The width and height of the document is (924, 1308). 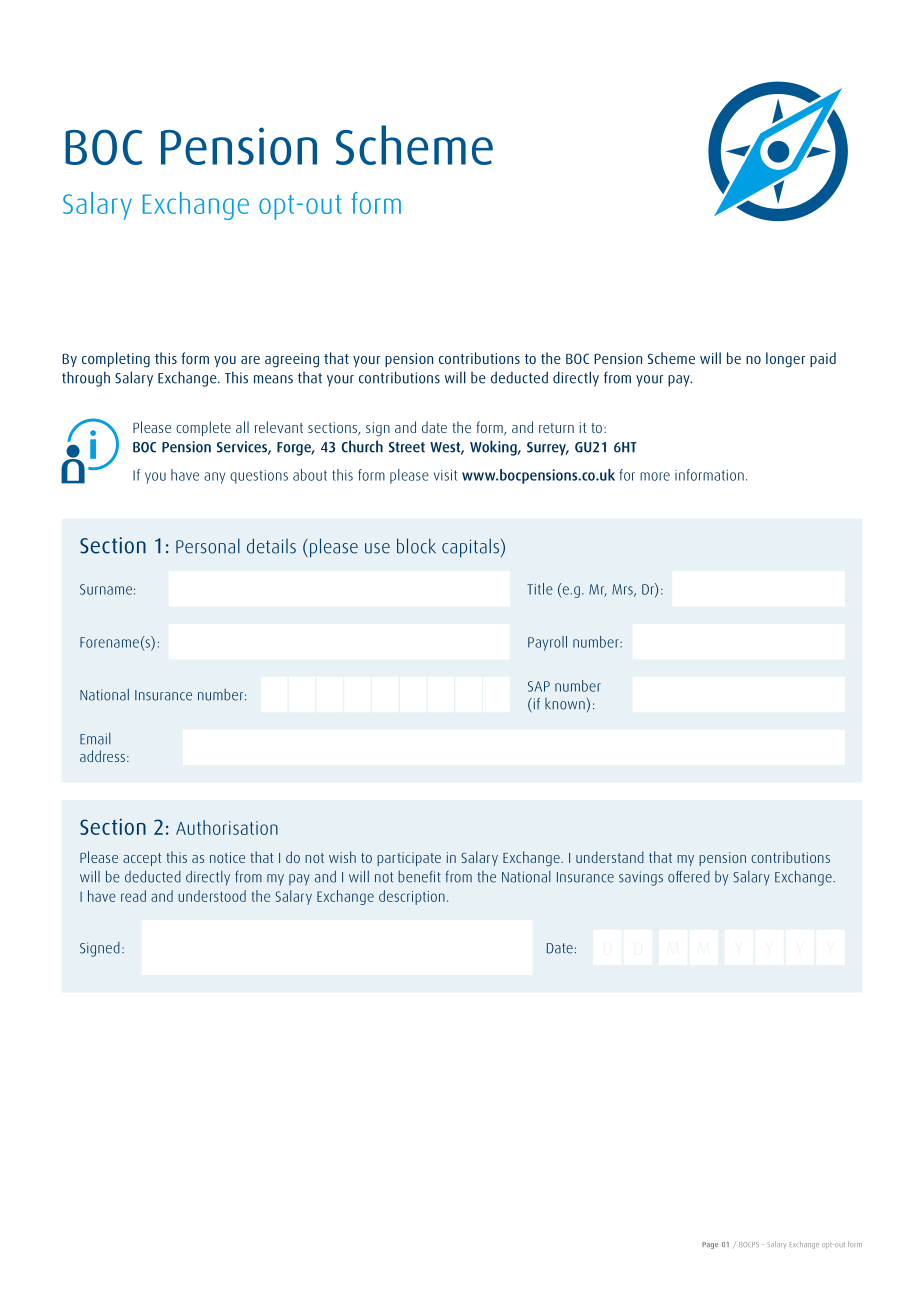 I want to click on SAP, so click(x=539, y=686).
